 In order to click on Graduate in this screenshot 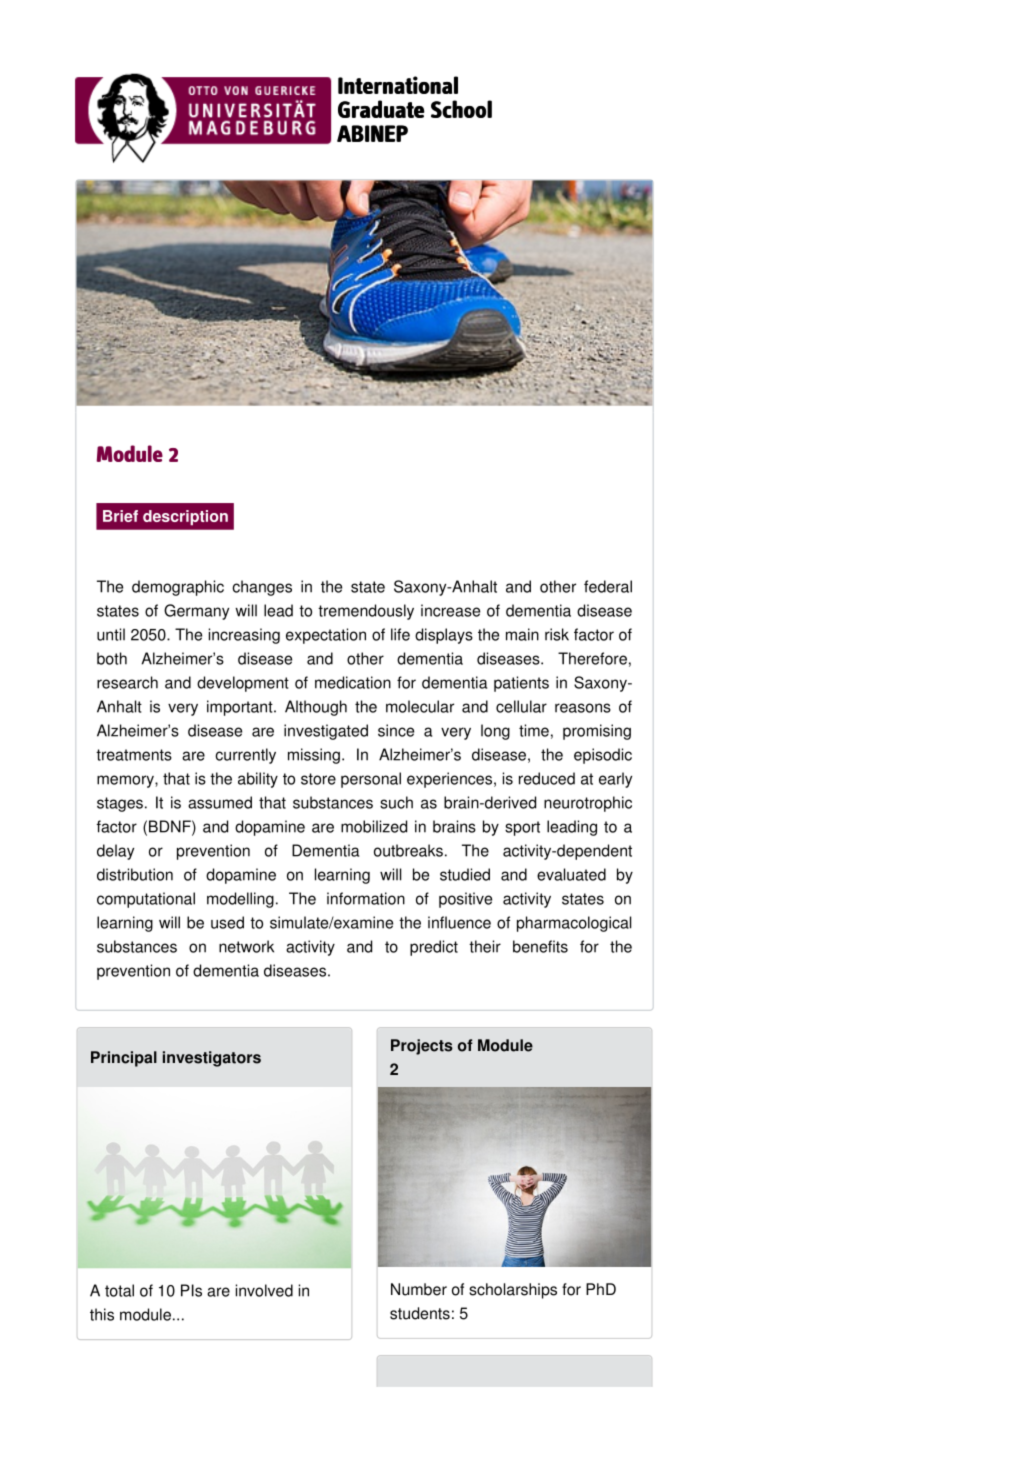, I will do `click(381, 109)`.
